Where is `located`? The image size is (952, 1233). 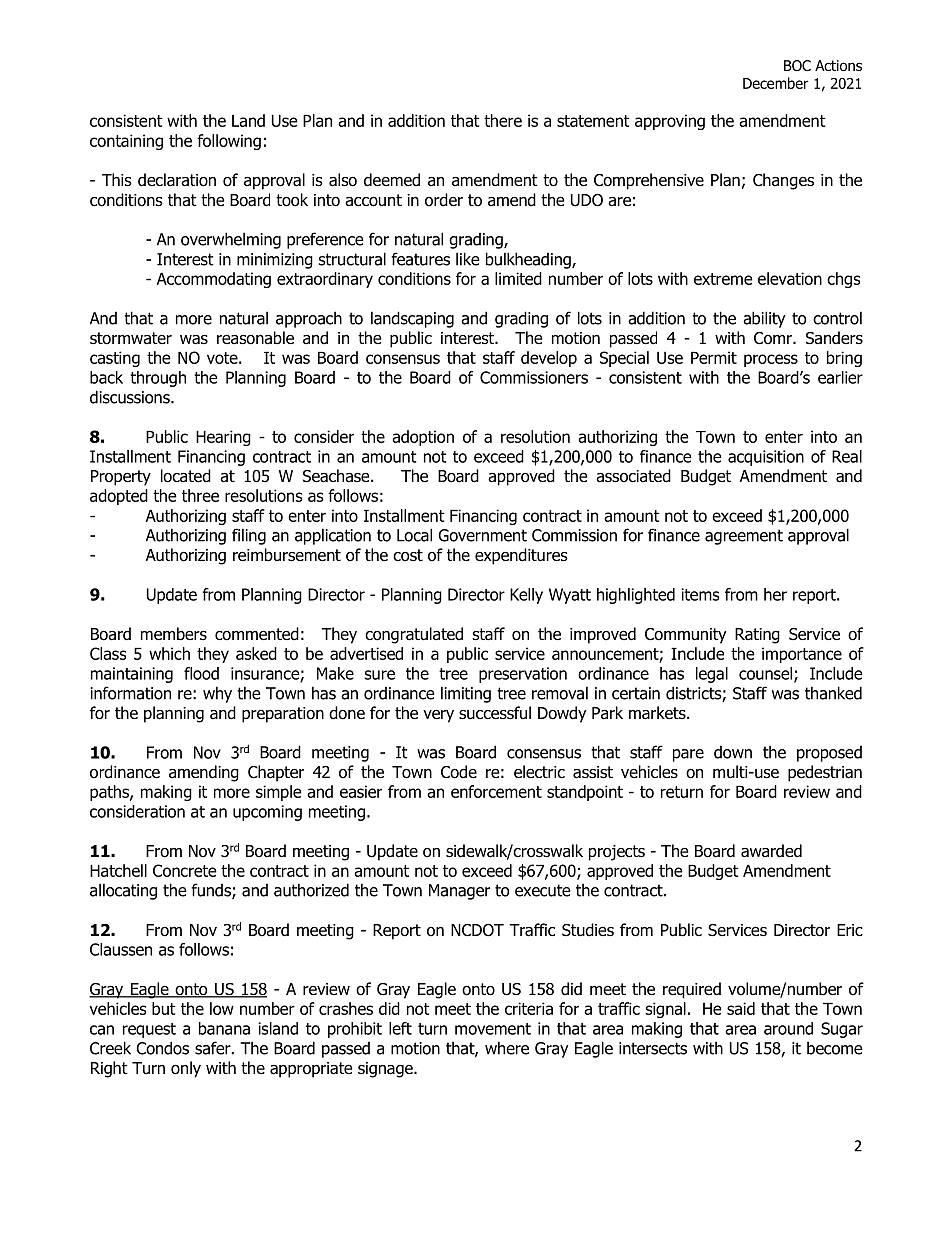
located is located at coordinates (186, 476).
